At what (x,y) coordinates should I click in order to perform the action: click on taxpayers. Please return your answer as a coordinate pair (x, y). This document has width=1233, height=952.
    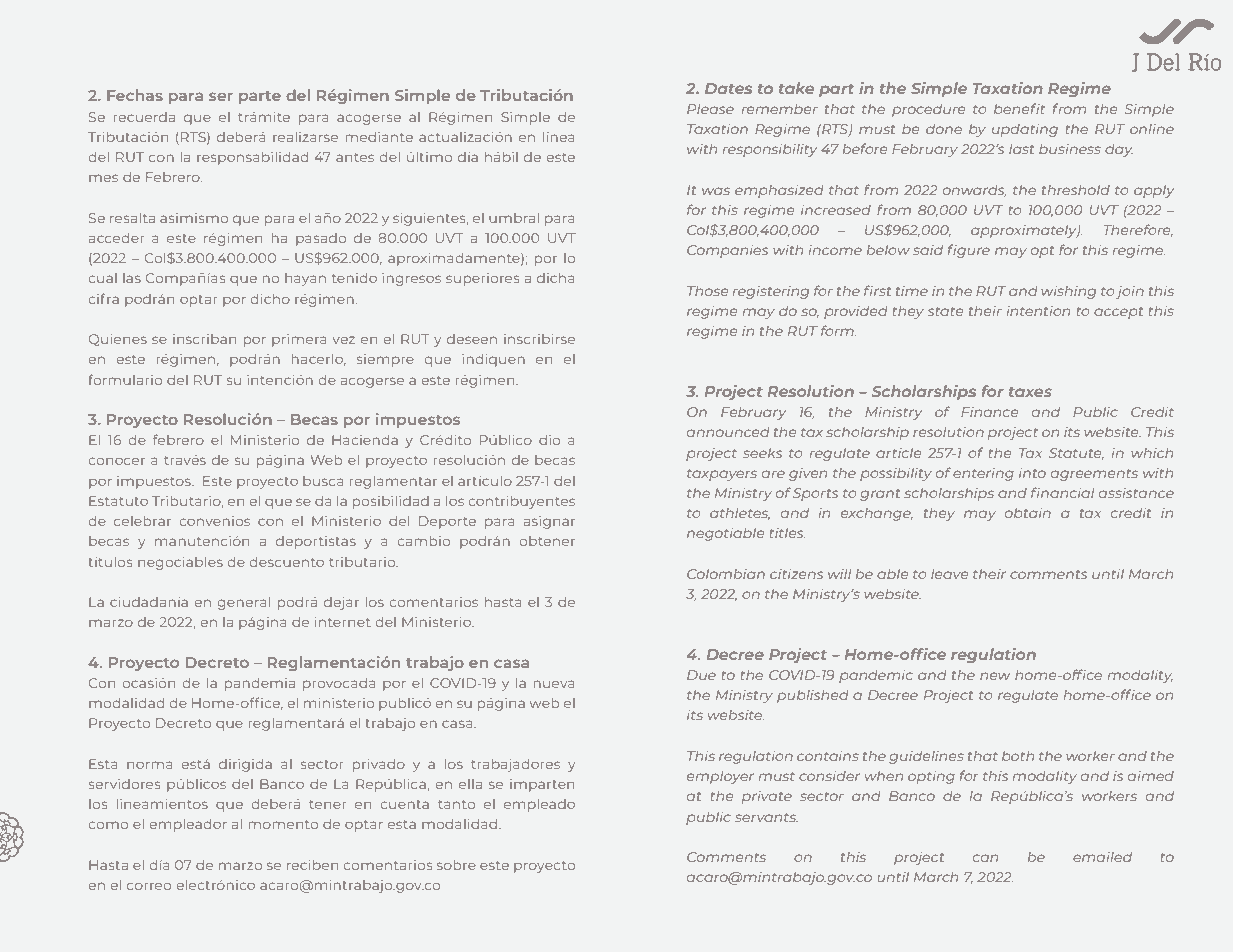
    Looking at the image, I should click on (722, 475).
